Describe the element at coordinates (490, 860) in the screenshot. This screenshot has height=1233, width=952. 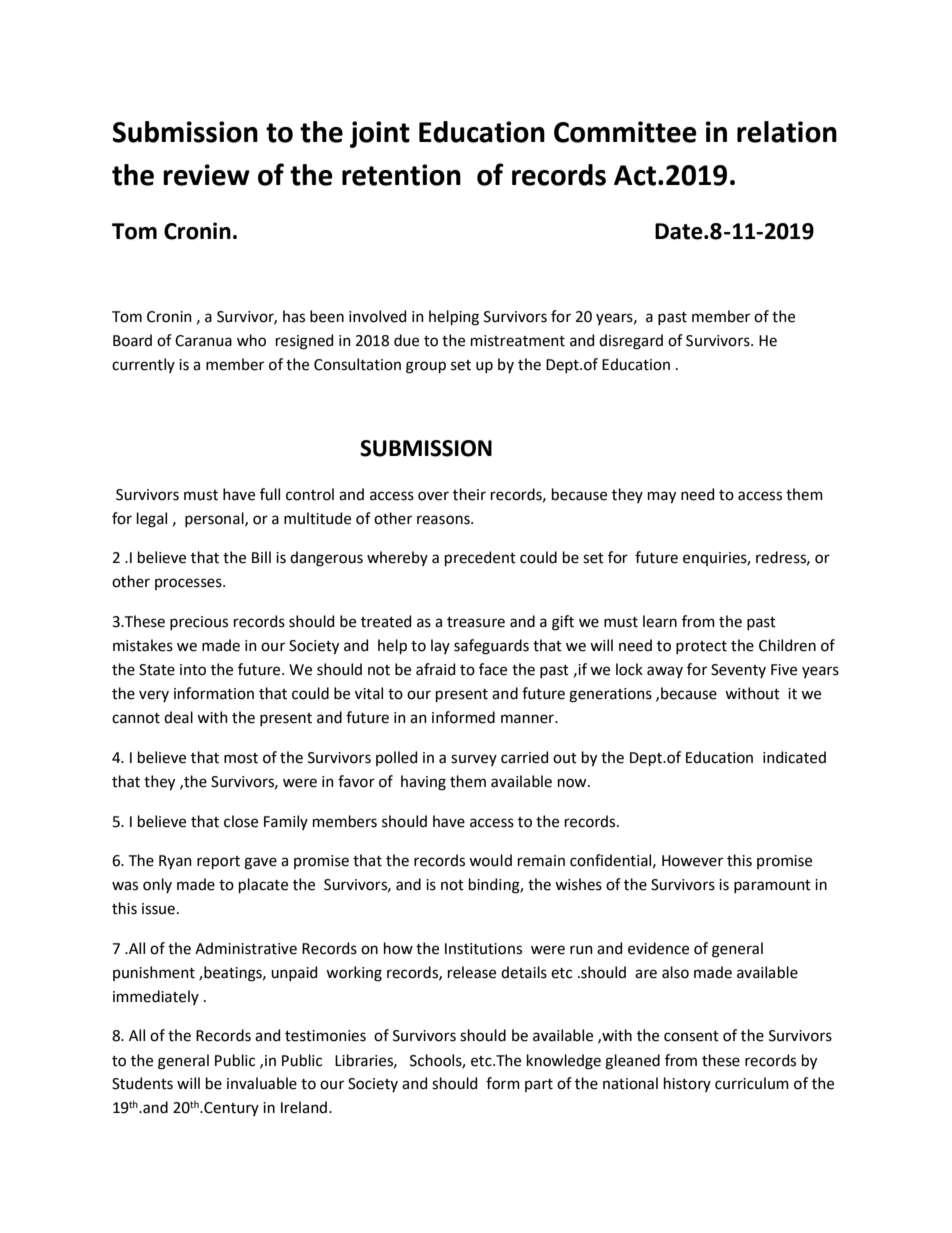
I see `would` at that location.
